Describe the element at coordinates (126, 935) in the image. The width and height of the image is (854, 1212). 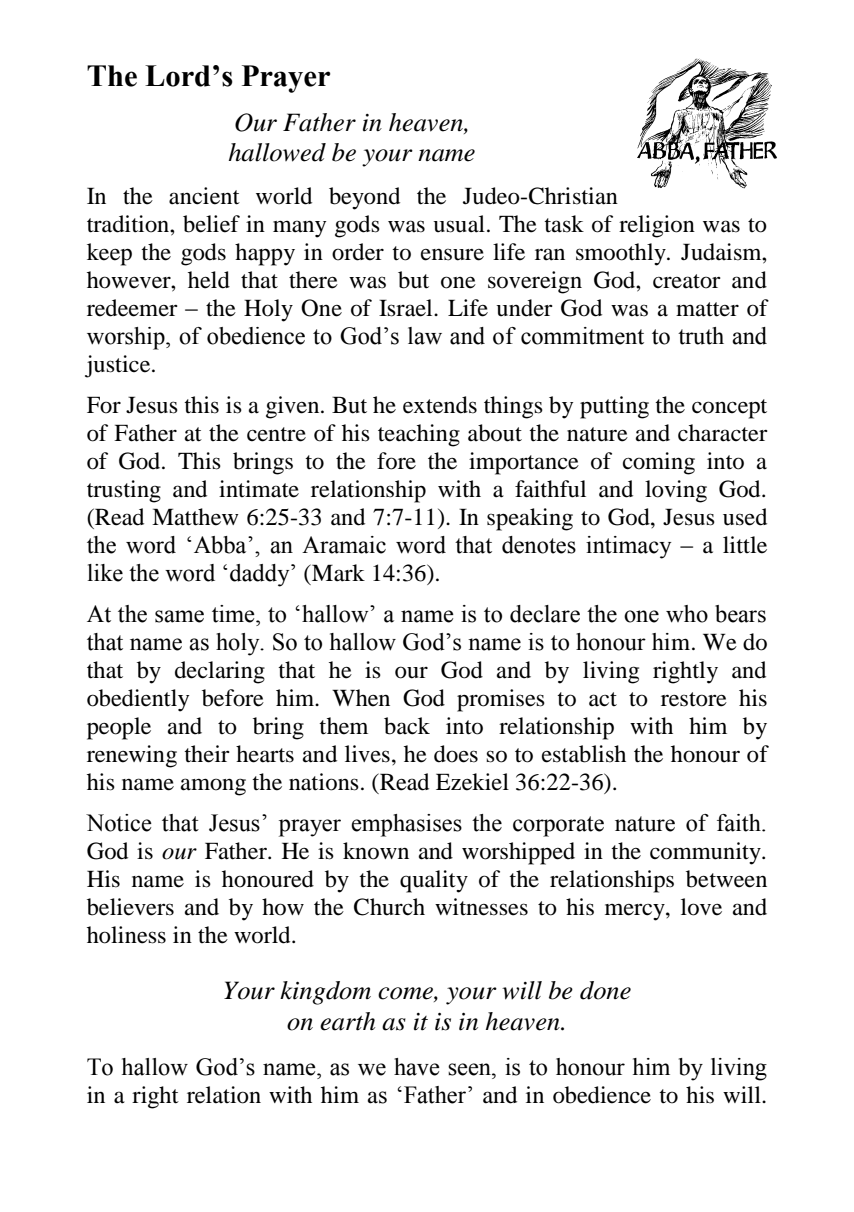
I see `holiness` at that location.
